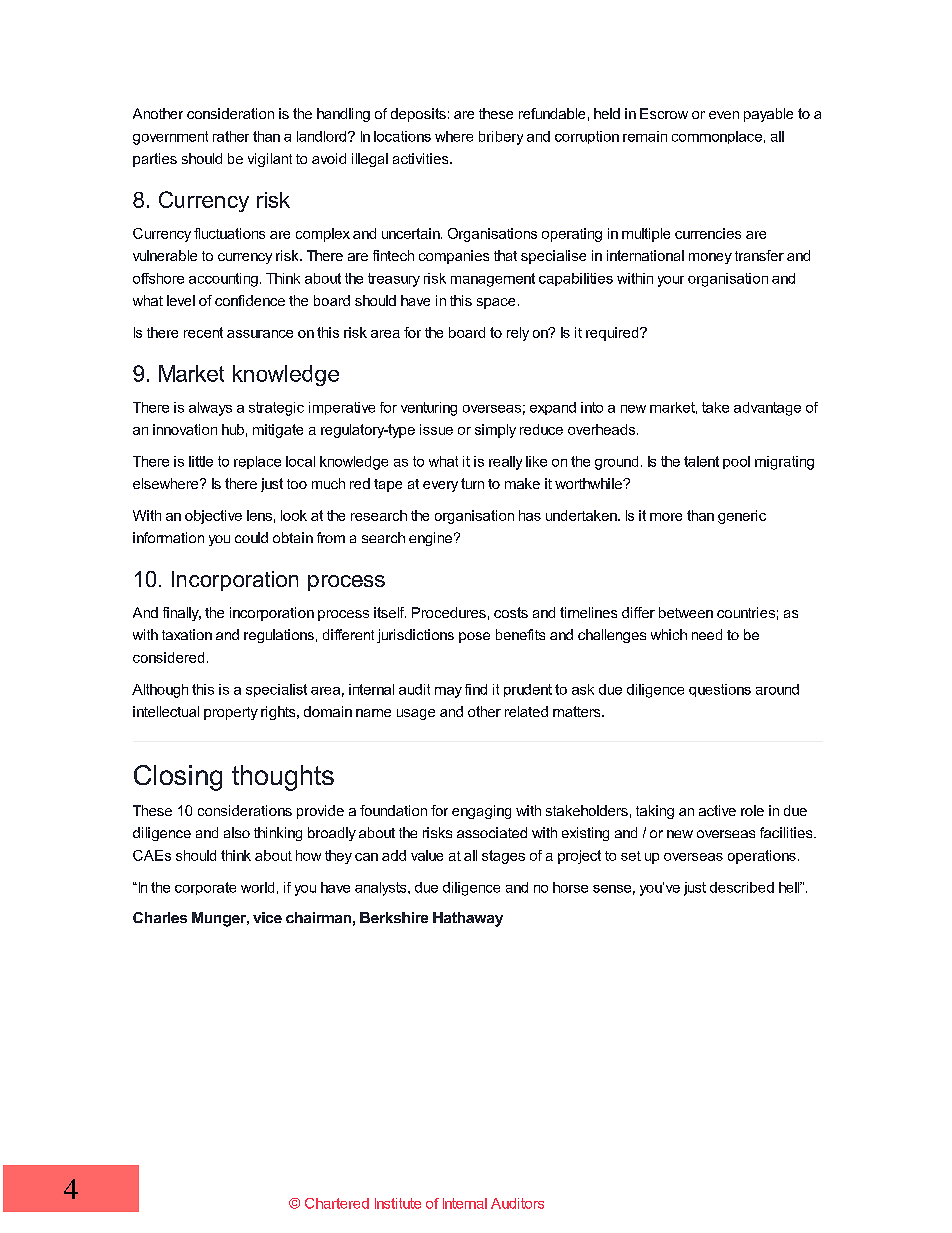 The image size is (952, 1233). I want to click on commonplace, so click(717, 137).
